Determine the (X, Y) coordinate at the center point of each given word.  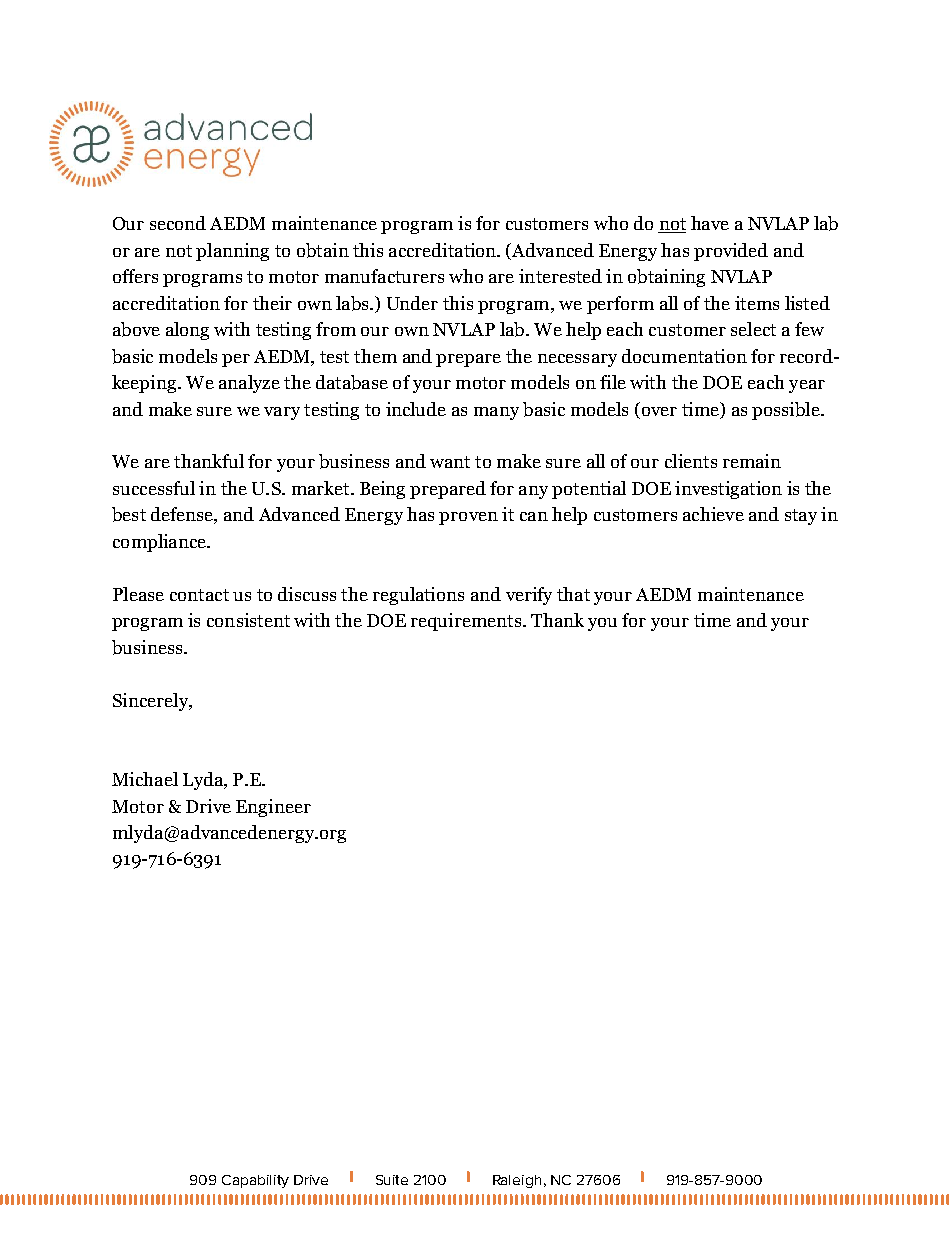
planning (232, 252)
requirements (467, 622)
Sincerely (151, 702)
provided (731, 252)
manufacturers (384, 276)
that (573, 594)
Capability (255, 1181)
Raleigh (517, 1181)
